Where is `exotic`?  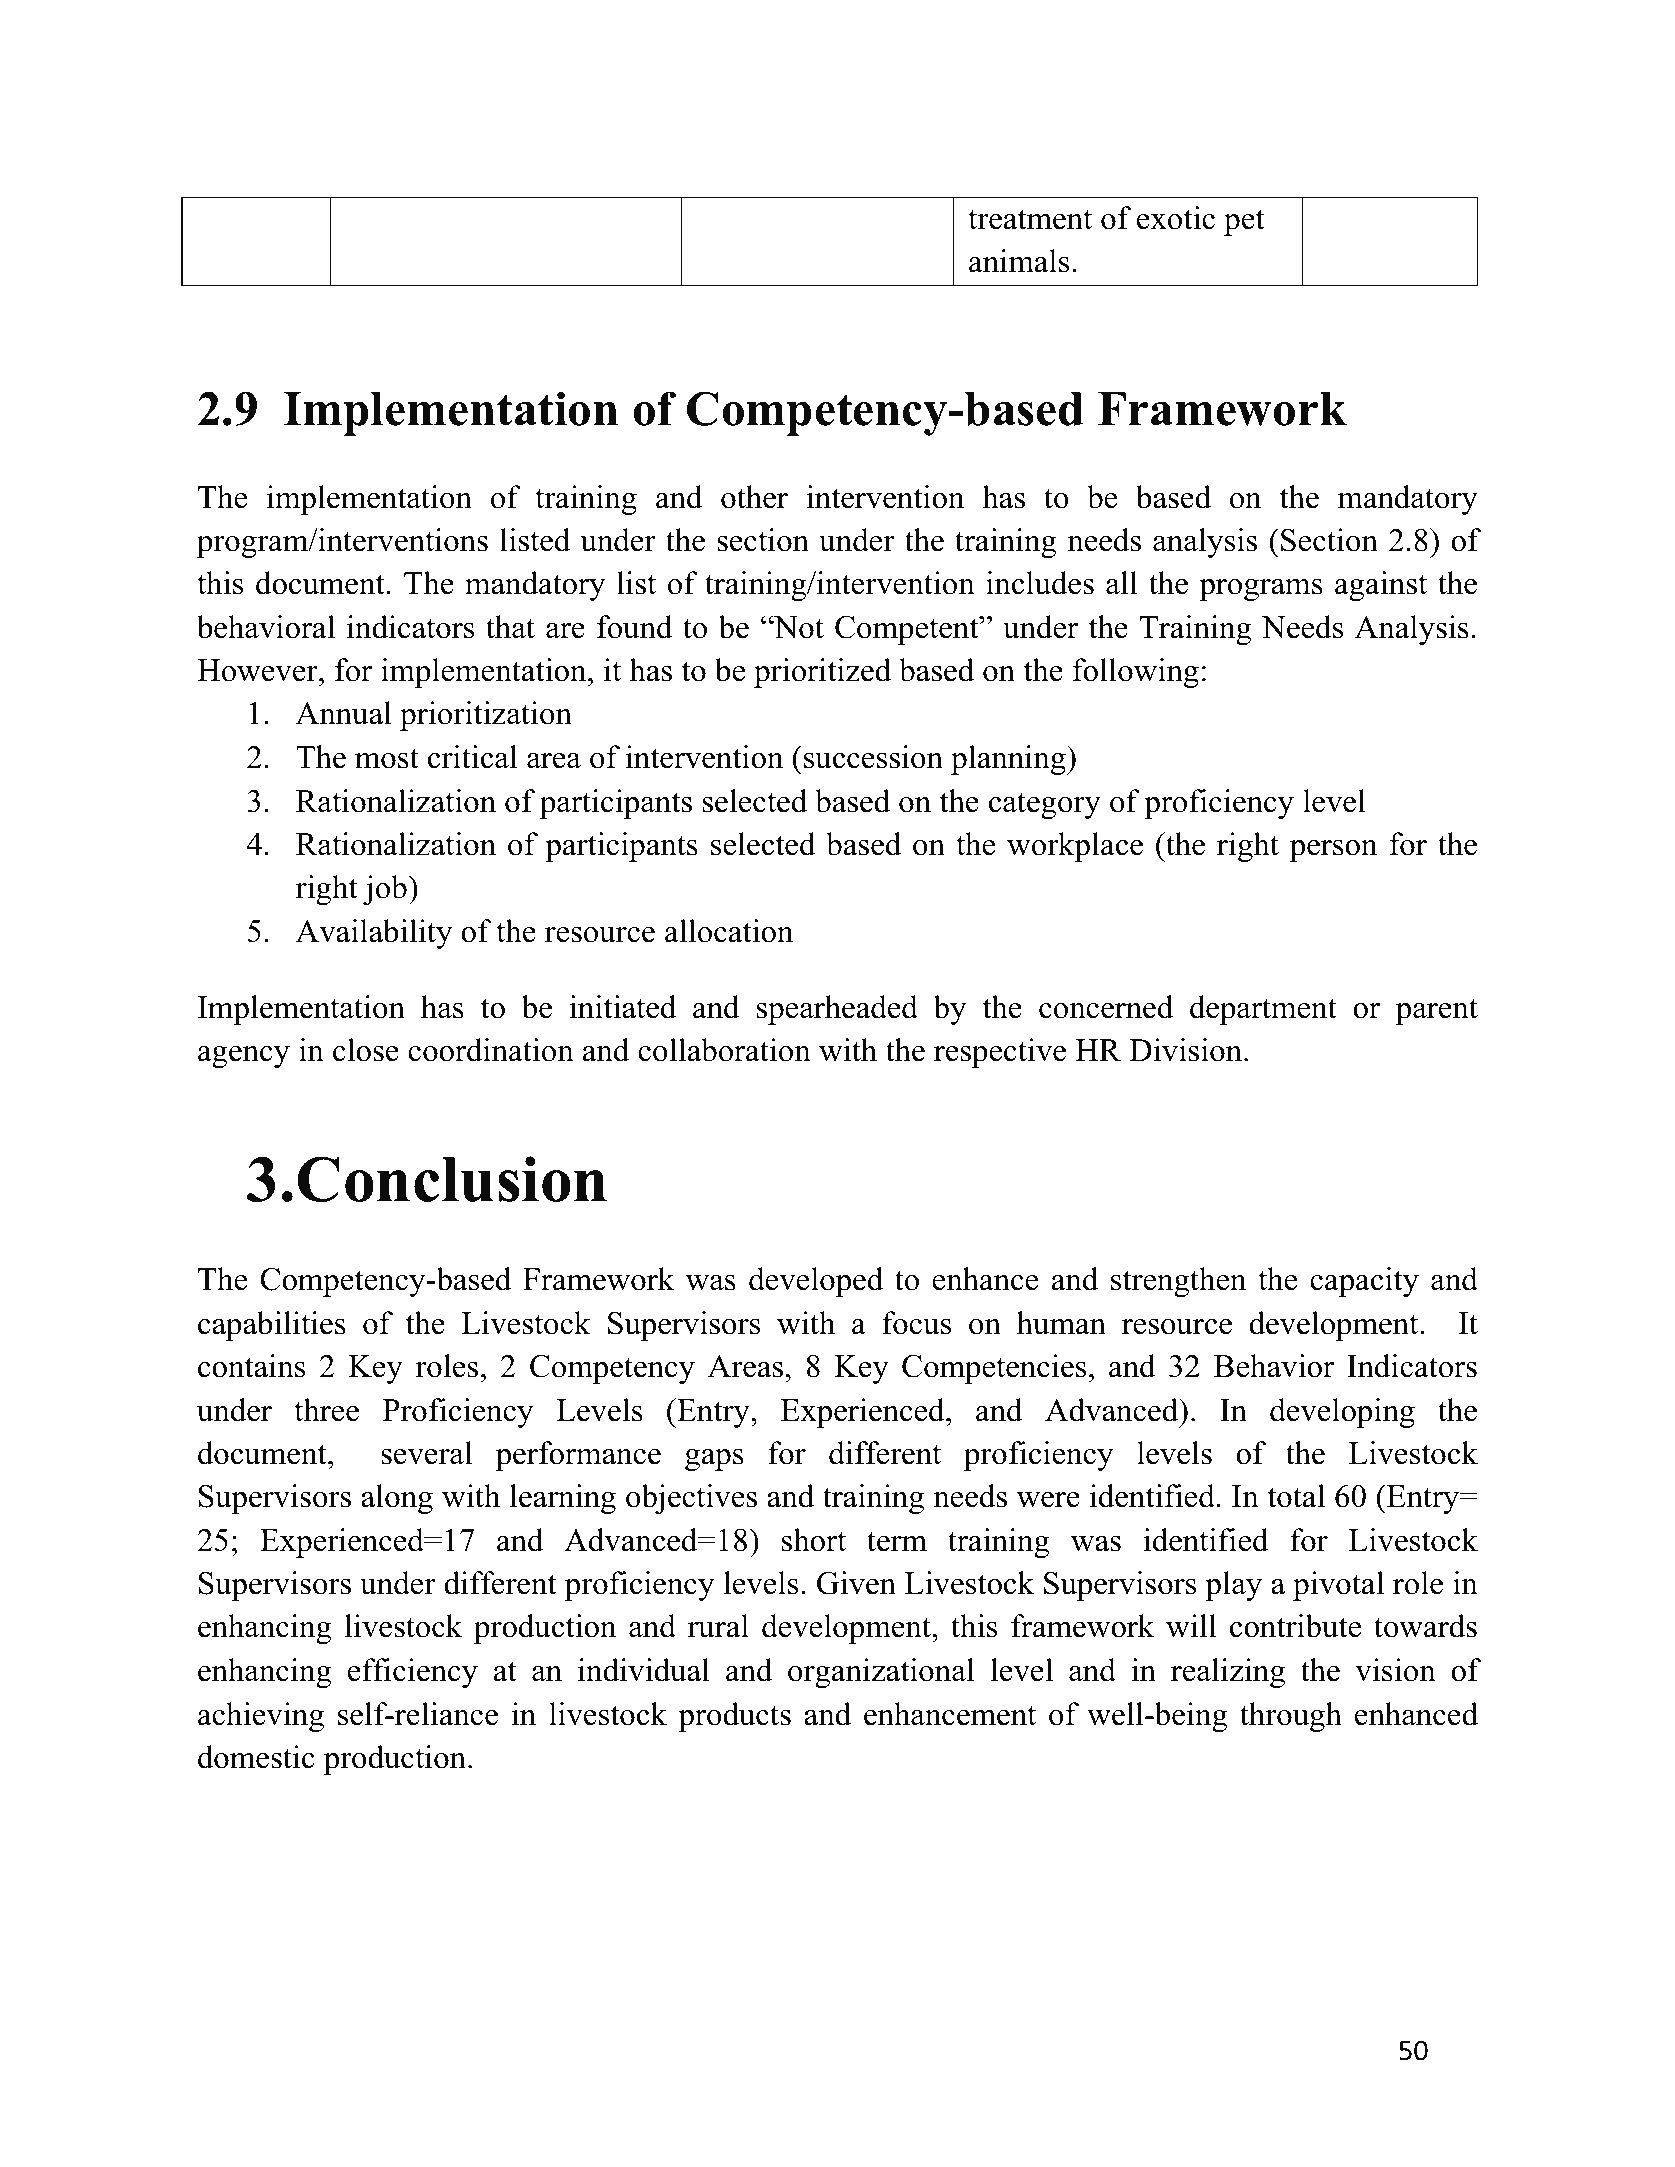 exotic is located at coordinates (1176, 218).
